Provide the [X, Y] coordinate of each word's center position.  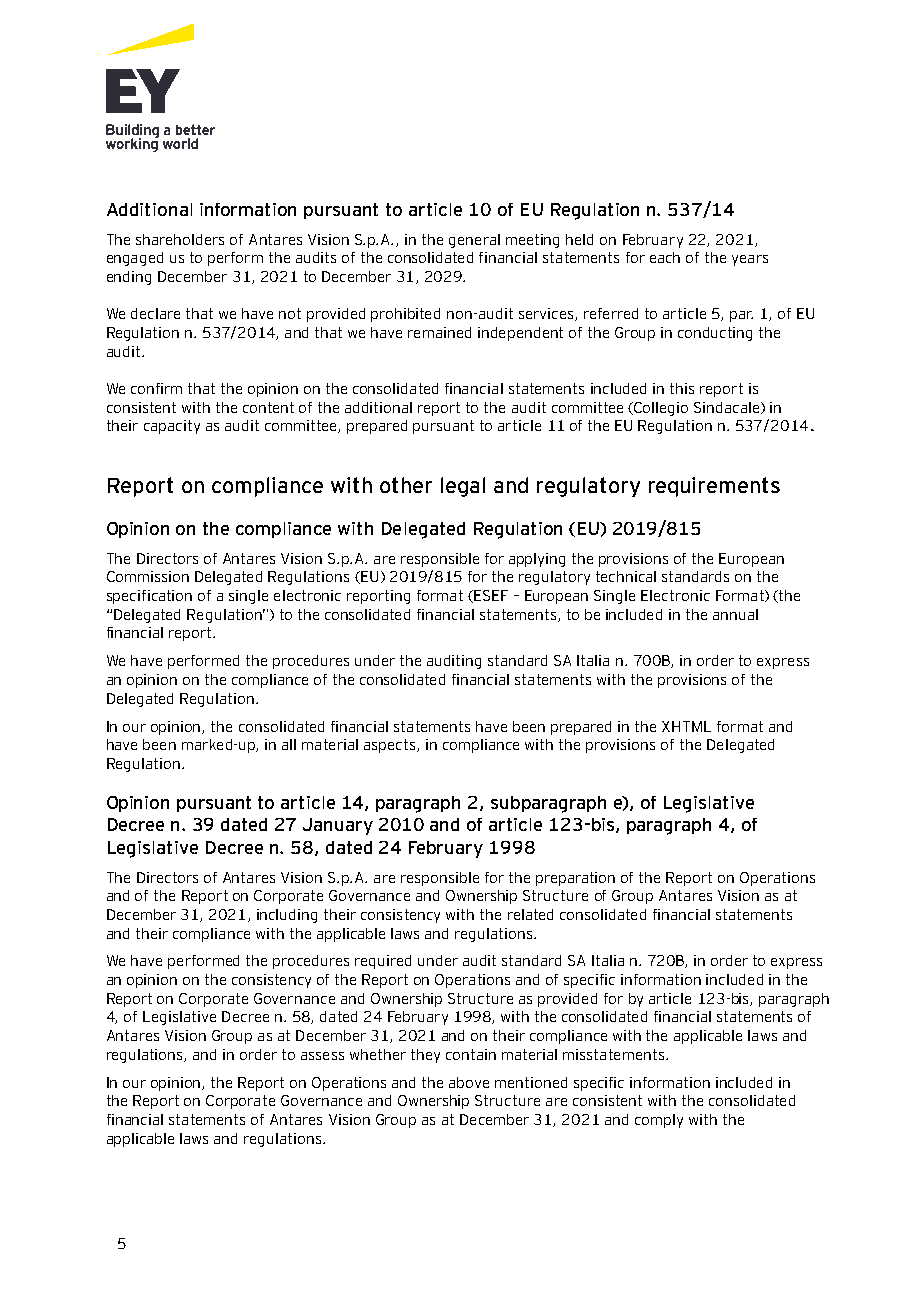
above [469, 1082]
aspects [391, 746]
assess [322, 1056]
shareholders [180, 239]
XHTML [686, 726]
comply [659, 1121]
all [289, 744]
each [665, 257]
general [474, 241]
